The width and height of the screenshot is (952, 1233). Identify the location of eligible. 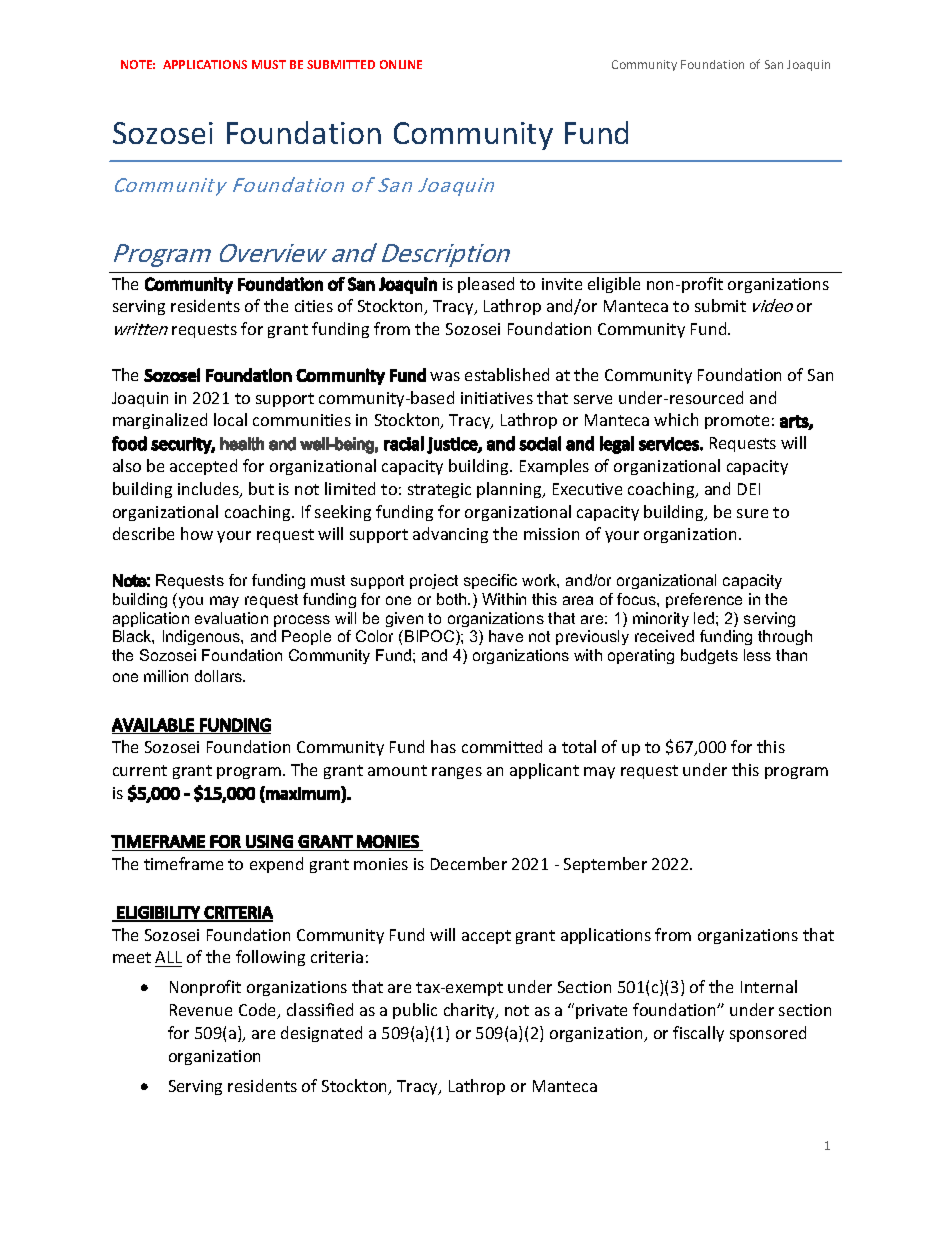
(614, 285).
